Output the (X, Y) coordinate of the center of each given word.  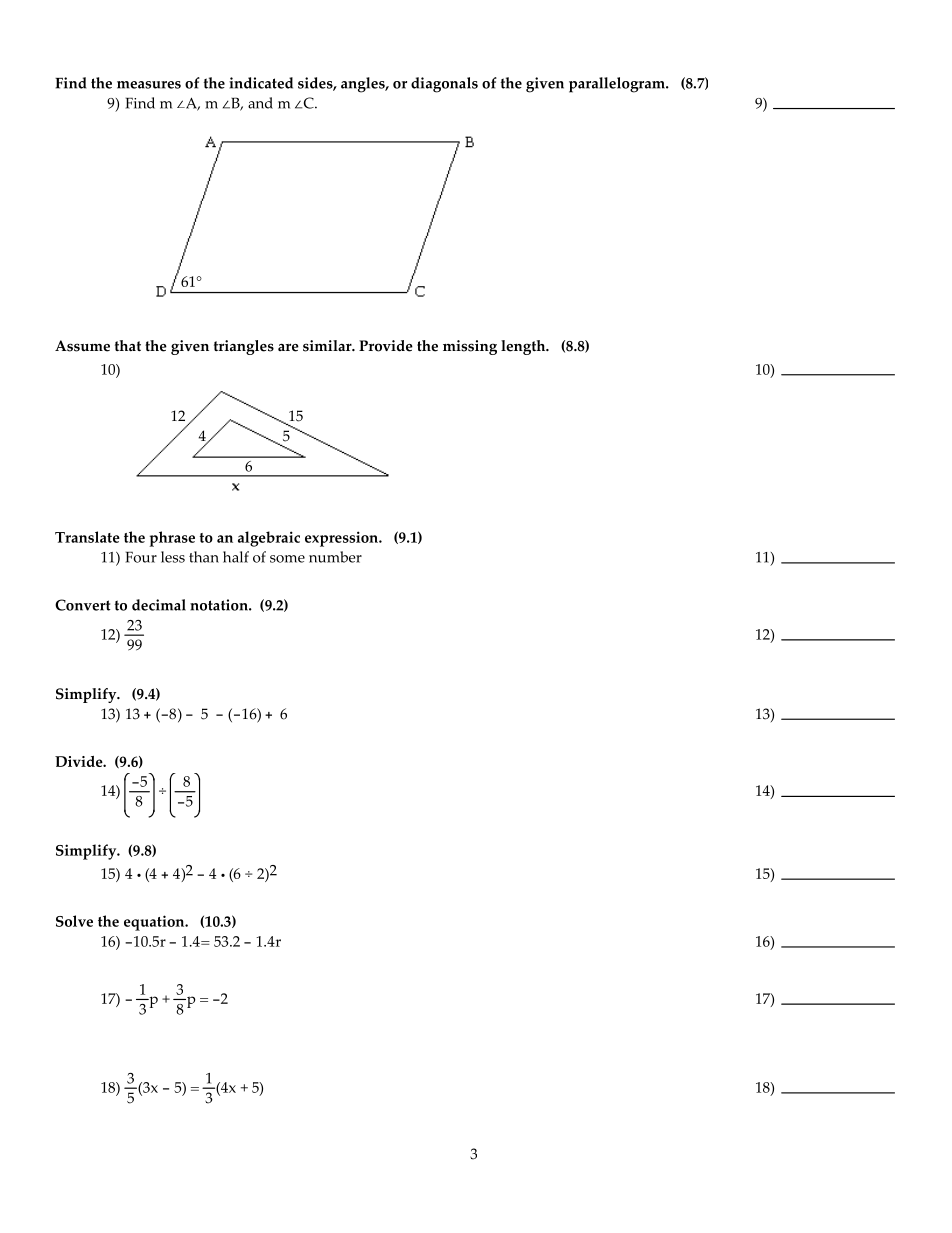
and (260, 103)
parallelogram (618, 85)
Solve (74, 921)
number (335, 557)
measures (149, 85)
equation (155, 923)
